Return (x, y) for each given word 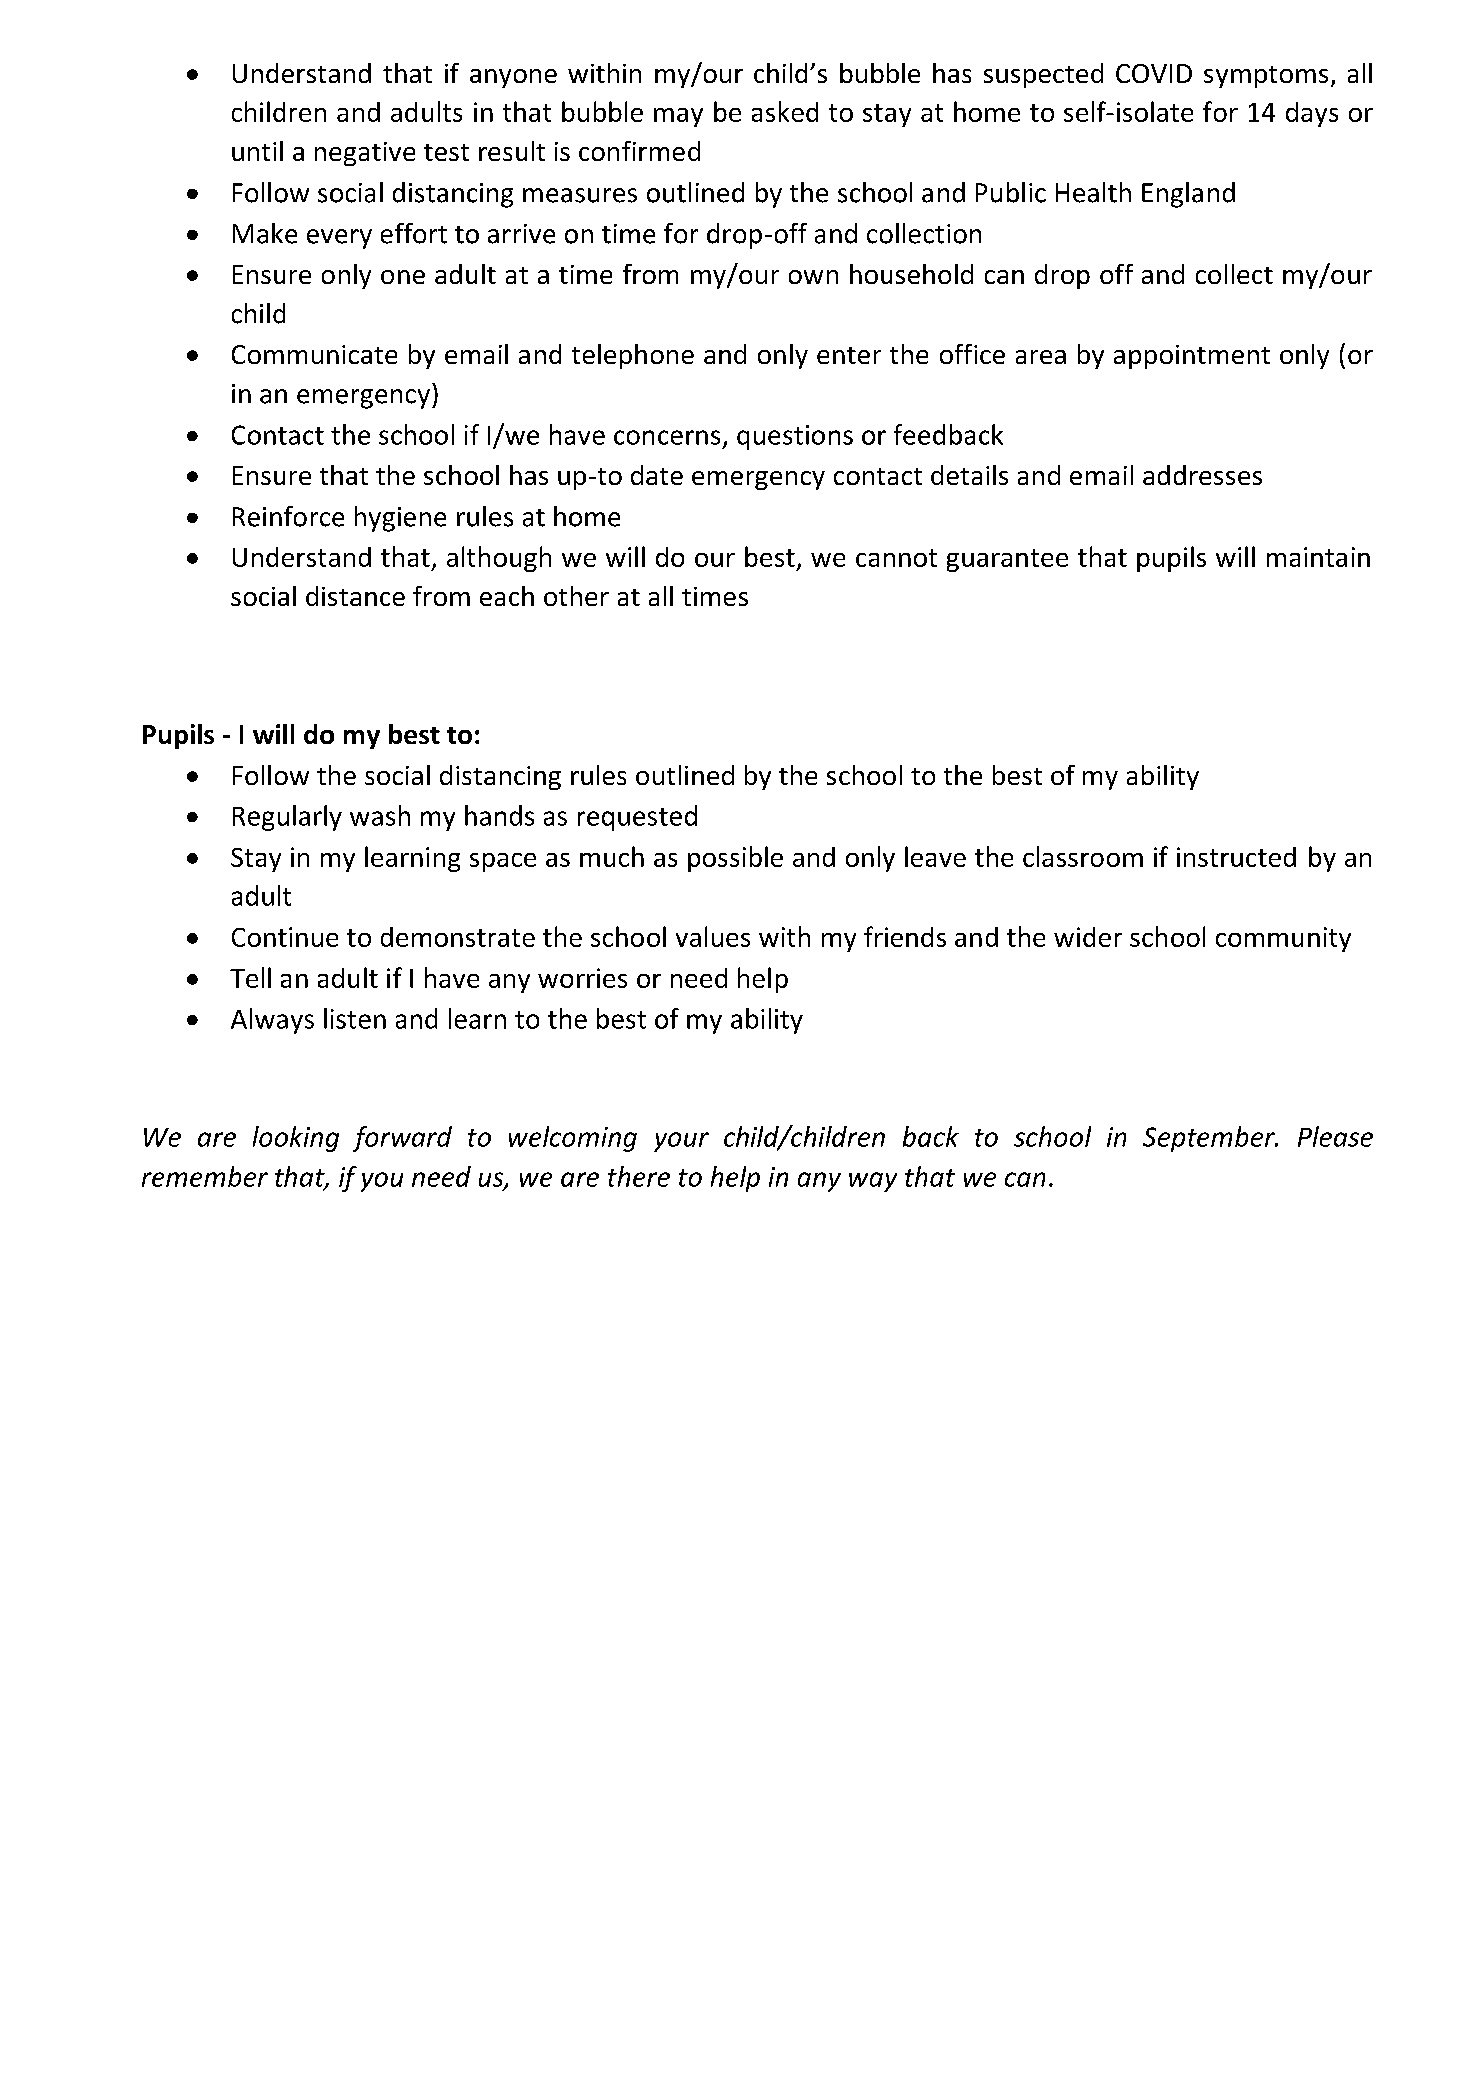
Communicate (314, 354)
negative (365, 154)
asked (785, 111)
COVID (1154, 73)
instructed (1236, 857)
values (713, 936)
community (1283, 939)
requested (637, 818)
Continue (285, 937)
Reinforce (288, 516)
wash (380, 815)
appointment (1192, 357)
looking (296, 1139)
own (813, 277)
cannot (896, 558)
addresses (1202, 475)
